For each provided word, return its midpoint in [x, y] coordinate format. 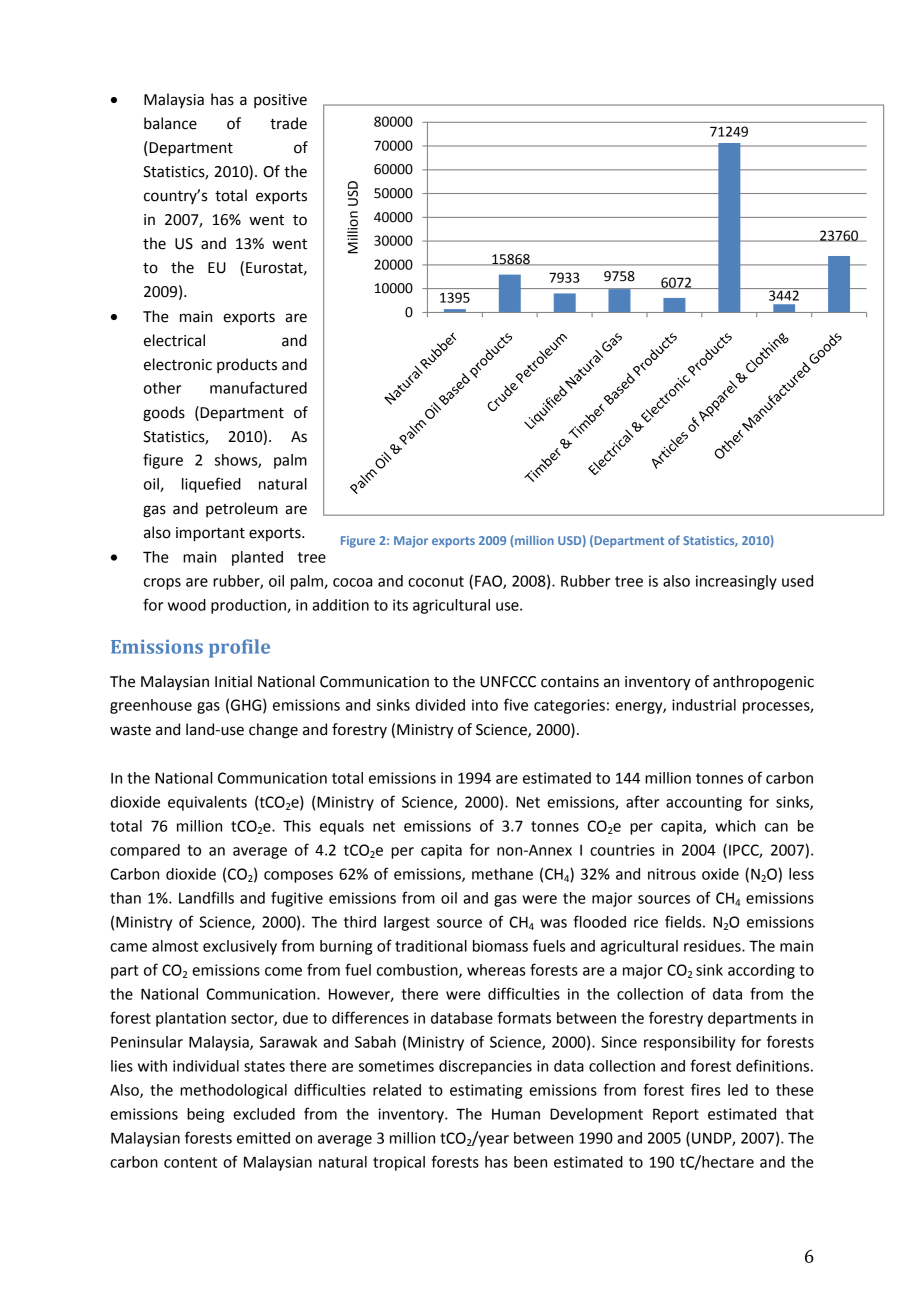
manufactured [258, 387]
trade [288, 123]
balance [170, 123]
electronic [178, 364]
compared [145, 851]
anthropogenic [763, 683]
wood [187, 605]
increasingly [736, 582]
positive [280, 101]
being [205, 1115]
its [400, 605]
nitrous [672, 874]
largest [407, 923]
